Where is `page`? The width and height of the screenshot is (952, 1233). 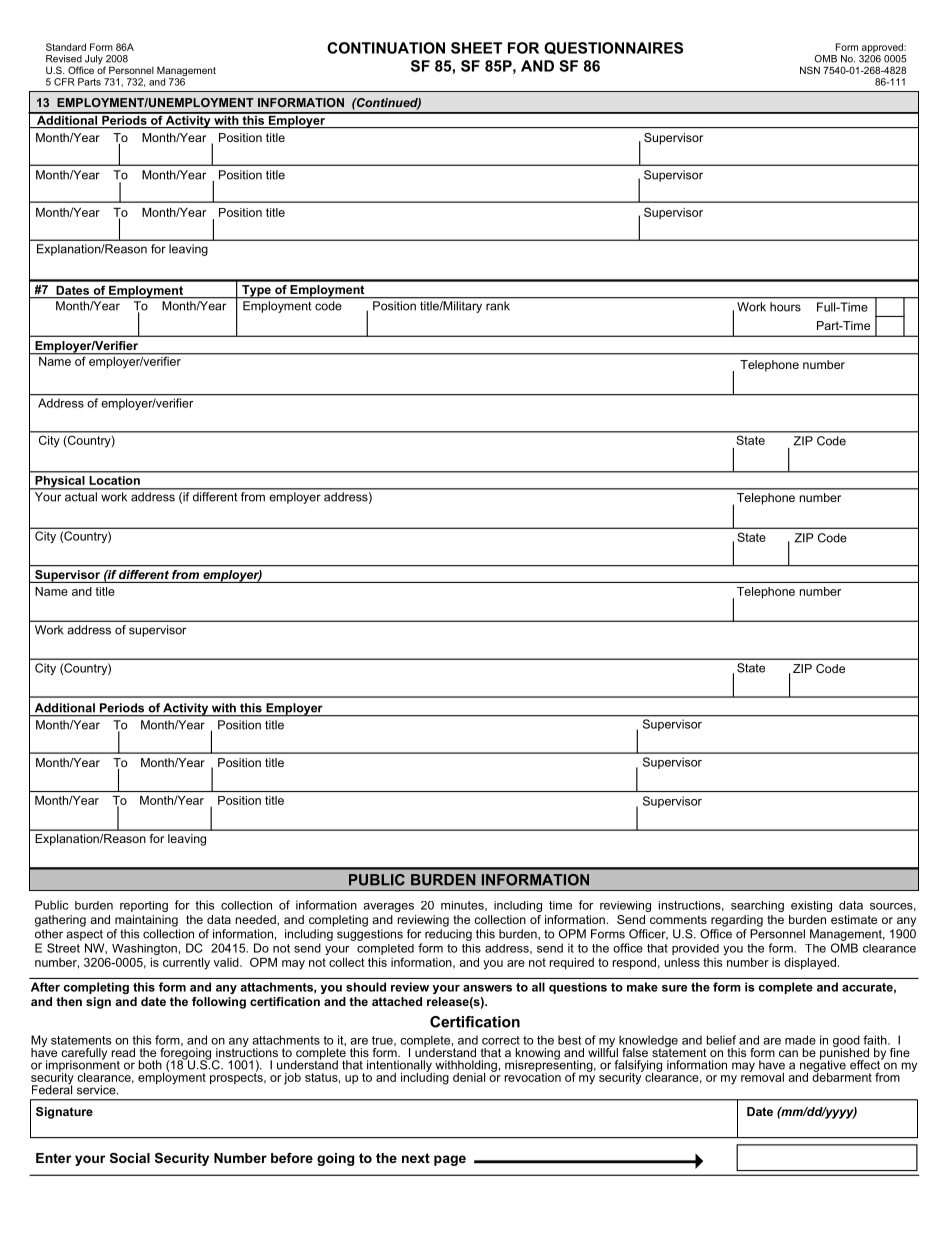 page is located at coordinates (450, 1160).
